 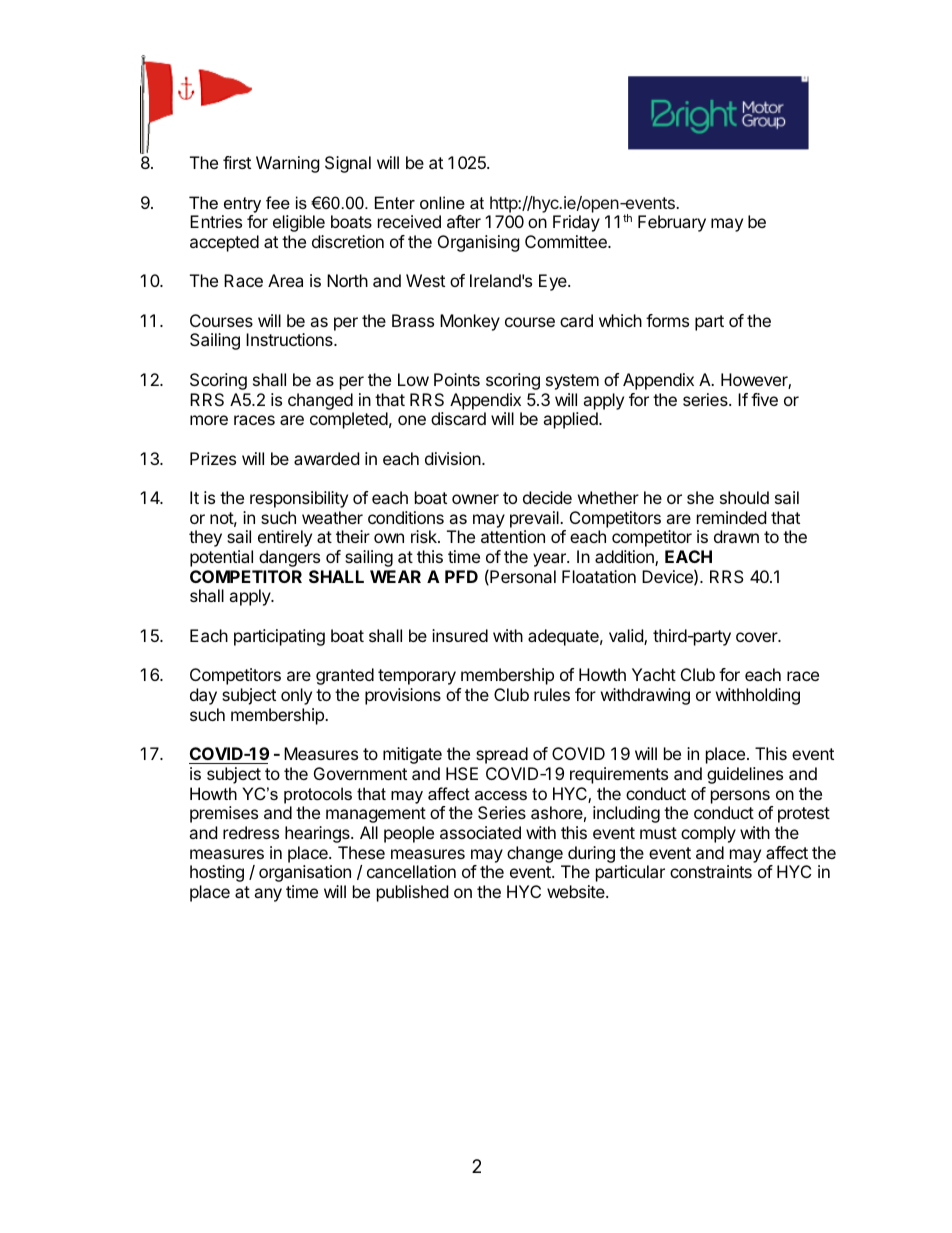 What do you see at coordinates (552, 694) in the screenshot?
I see `rules` at bounding box center [552, 694].
